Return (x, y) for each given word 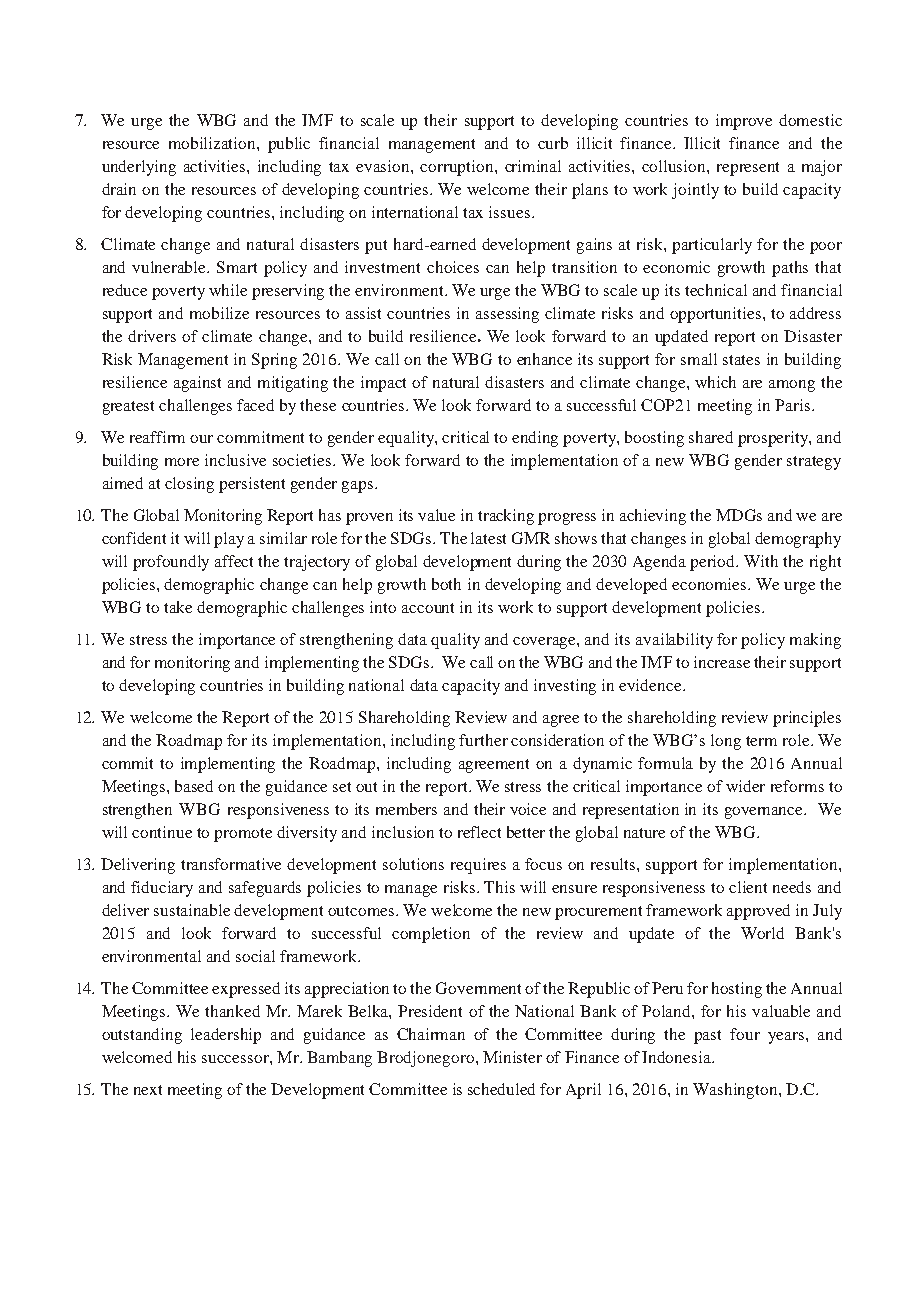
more (182, 462)
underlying (139, 168)
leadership (226, 1036)
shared (711, 437)
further (483, 740)
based (194, 786)
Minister (512, 1057)
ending (535, 439)
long (726, 742)
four (745, 1034)
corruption (458, 168)
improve (744, 122)
